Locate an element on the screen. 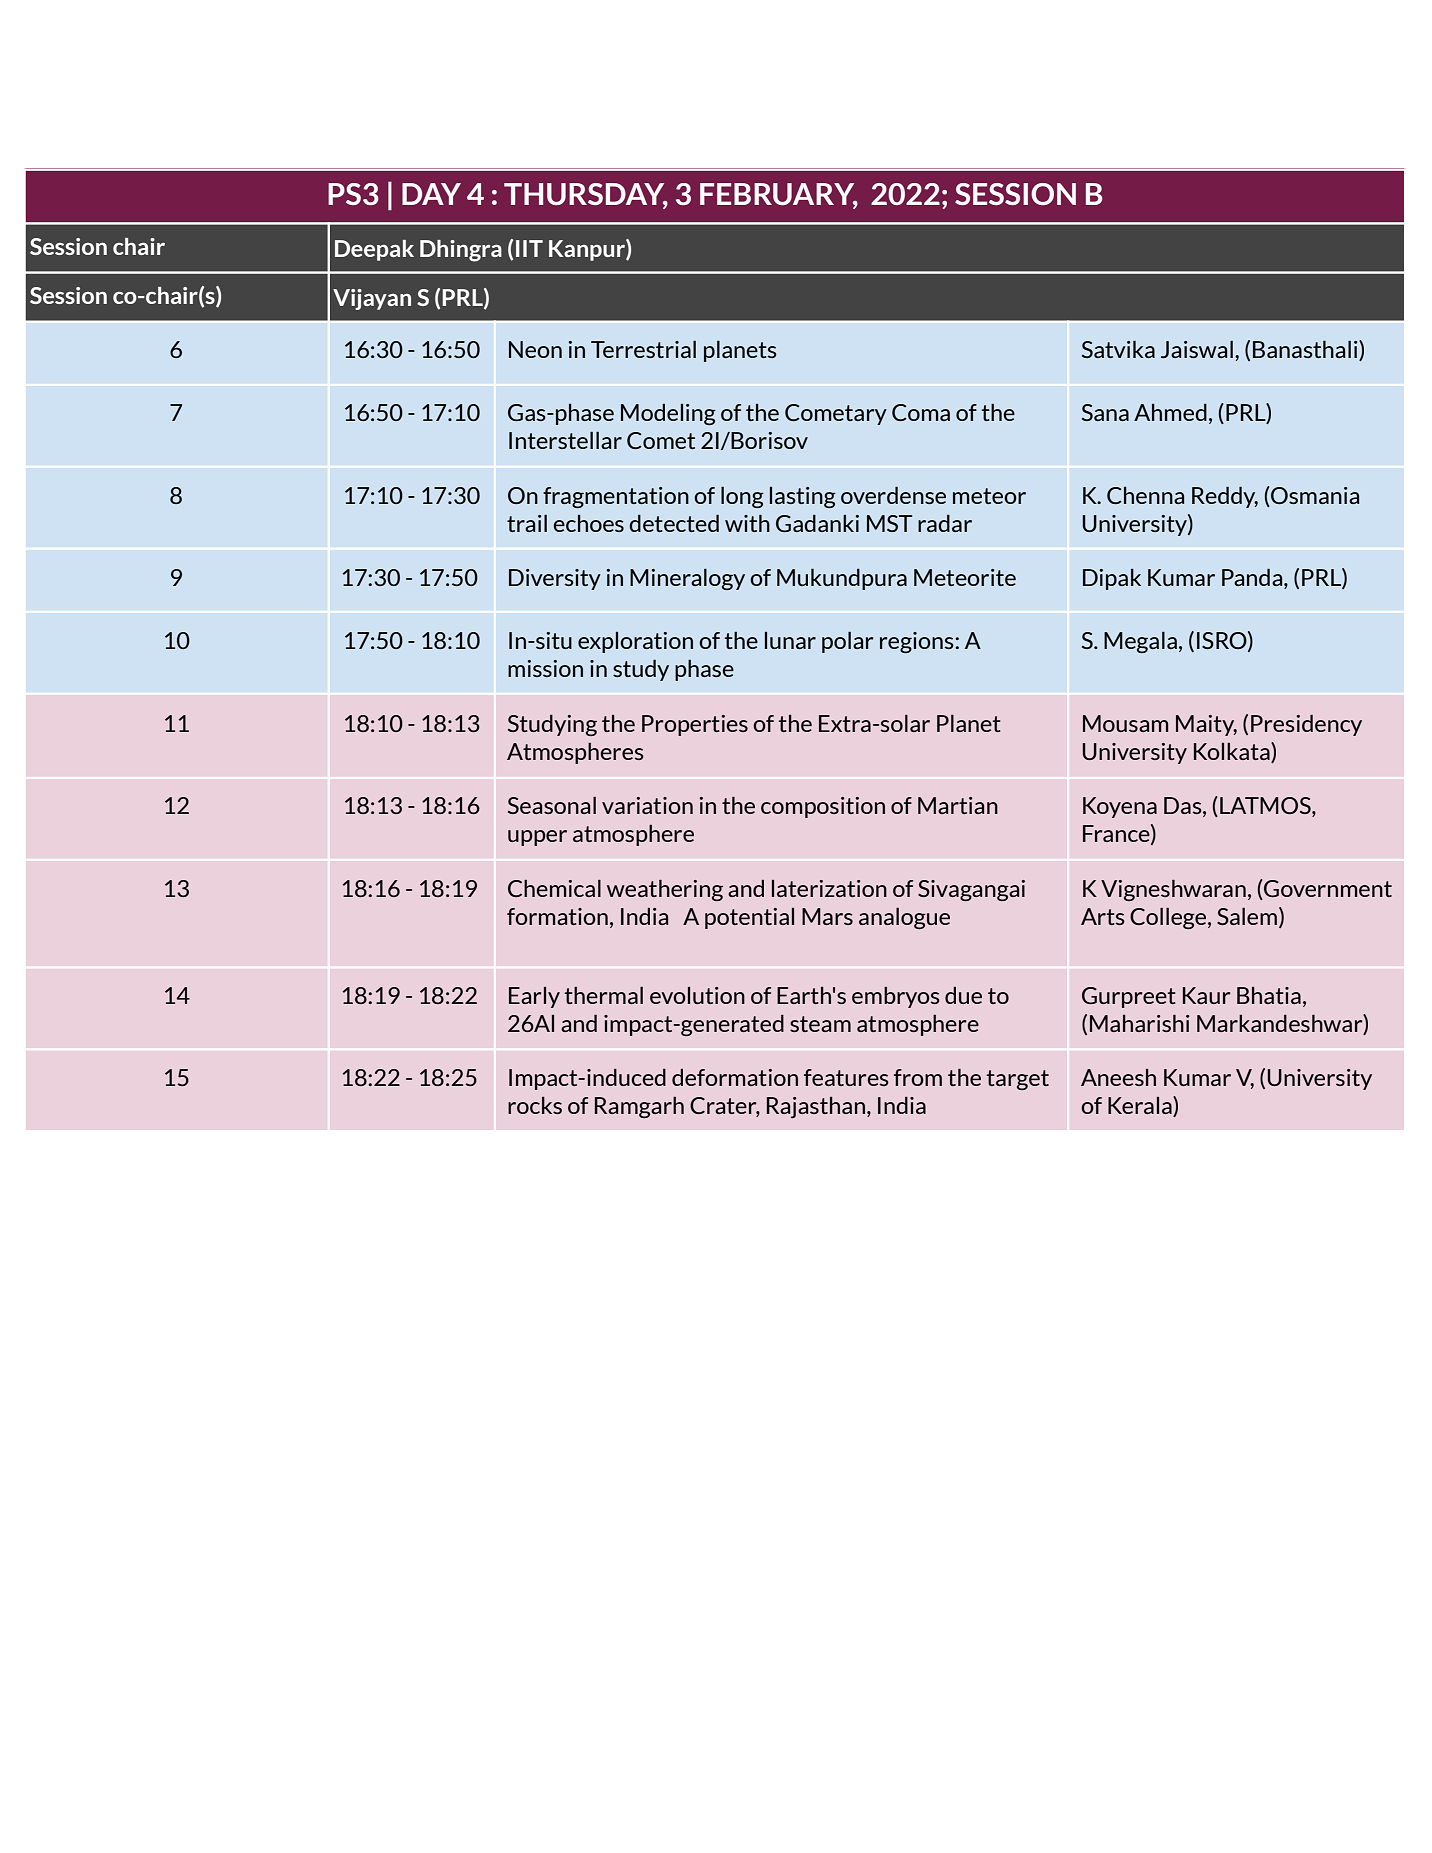  polar is located at coordinates (847, 642).
